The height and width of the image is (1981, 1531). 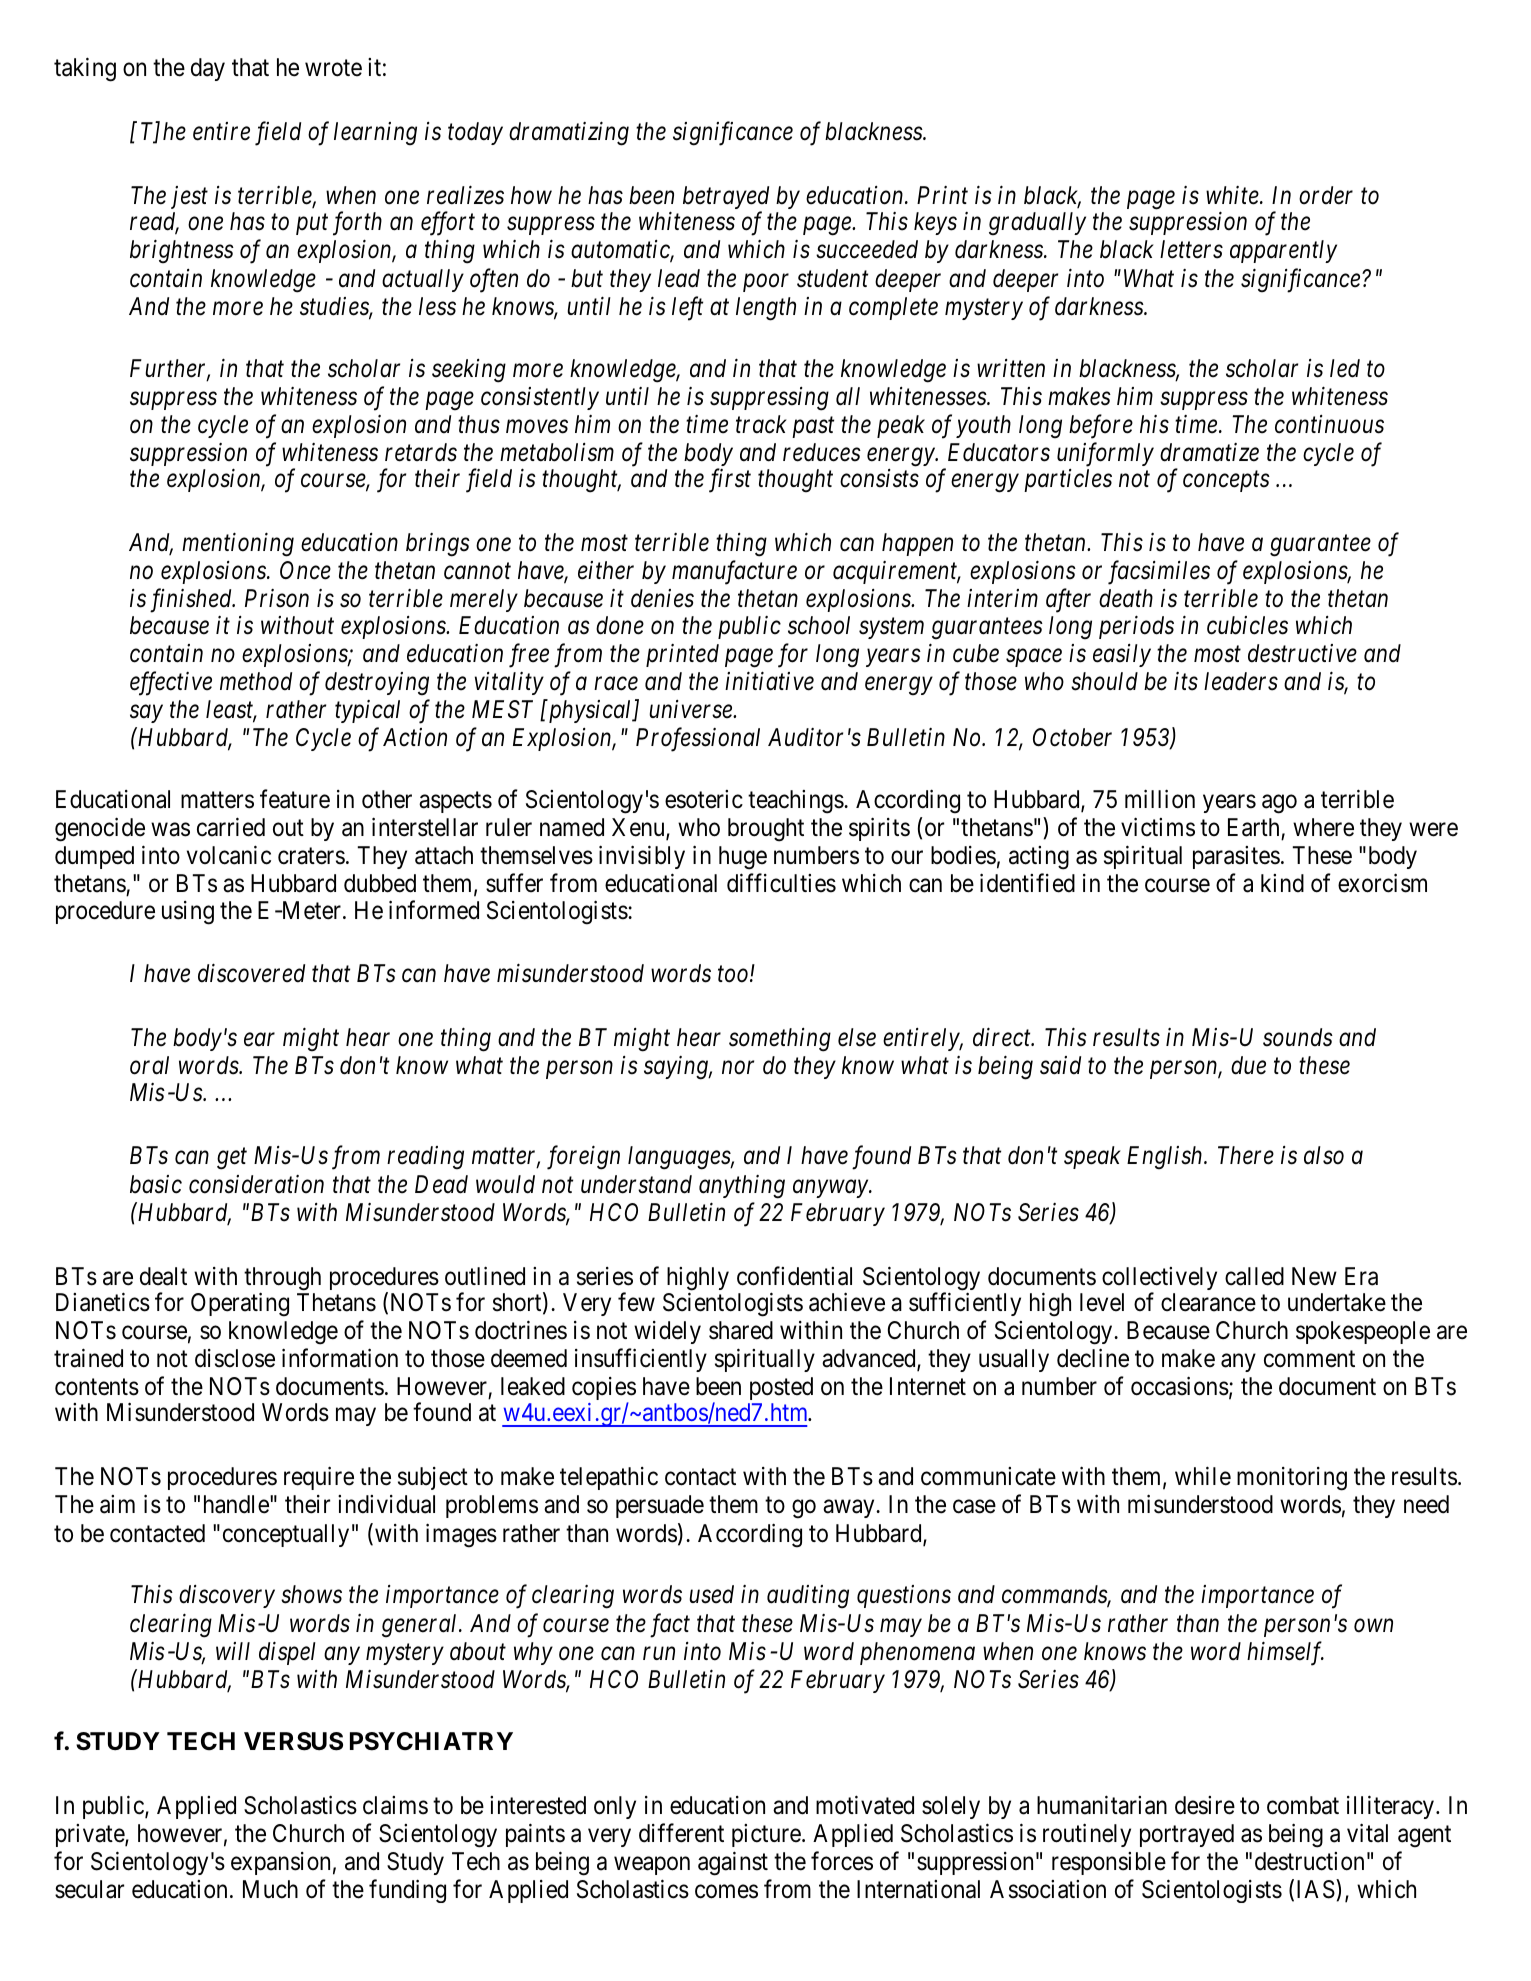 I want to click on sounds, so click(x=1298, y=1037).
